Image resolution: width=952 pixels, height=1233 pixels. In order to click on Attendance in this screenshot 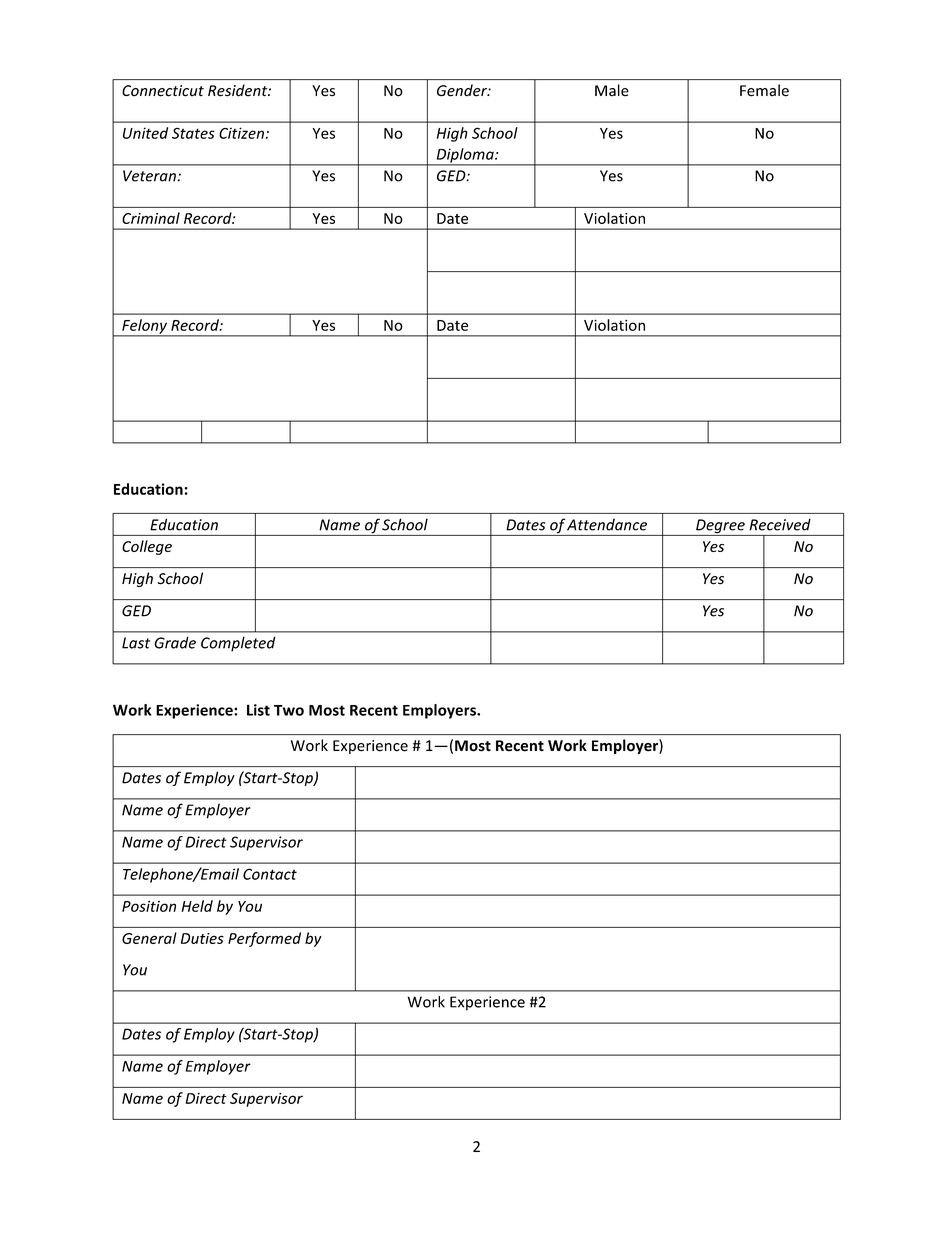, I will do `click(607, 524)`.
